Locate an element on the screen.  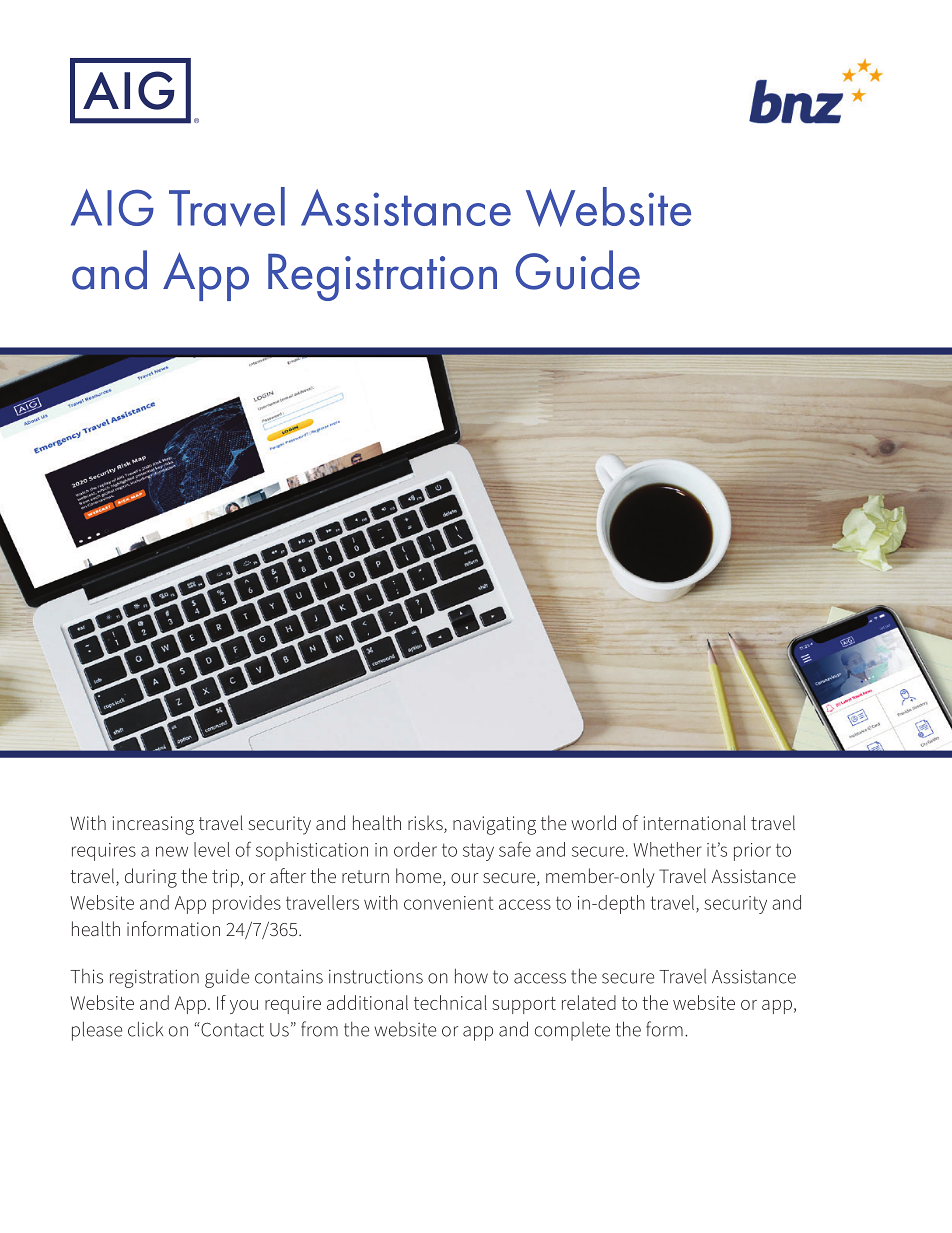
international is located at coordinates (694, 822).
